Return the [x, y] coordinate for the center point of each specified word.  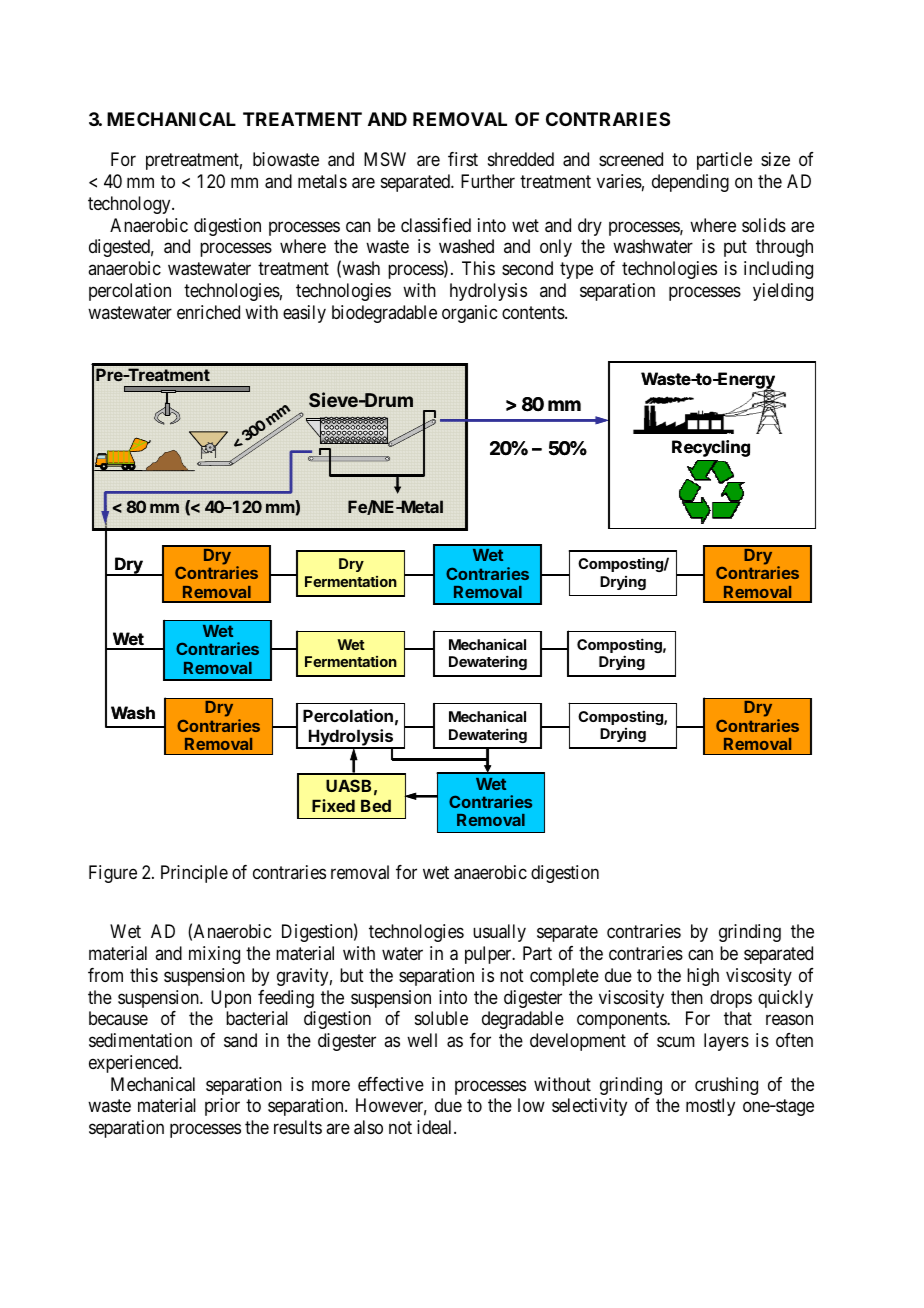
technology [130, 205]
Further [488, 181]
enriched [208, 312]
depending [690, 183]
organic [469, 314]
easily [304, 314]
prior [222, 1107]
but [352, 975]
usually [499, 933]
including [778, 270]
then [687, 997]
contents [534, 312]
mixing [214, 955]
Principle [194, 874]
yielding [783, 292]
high [703, 977]
